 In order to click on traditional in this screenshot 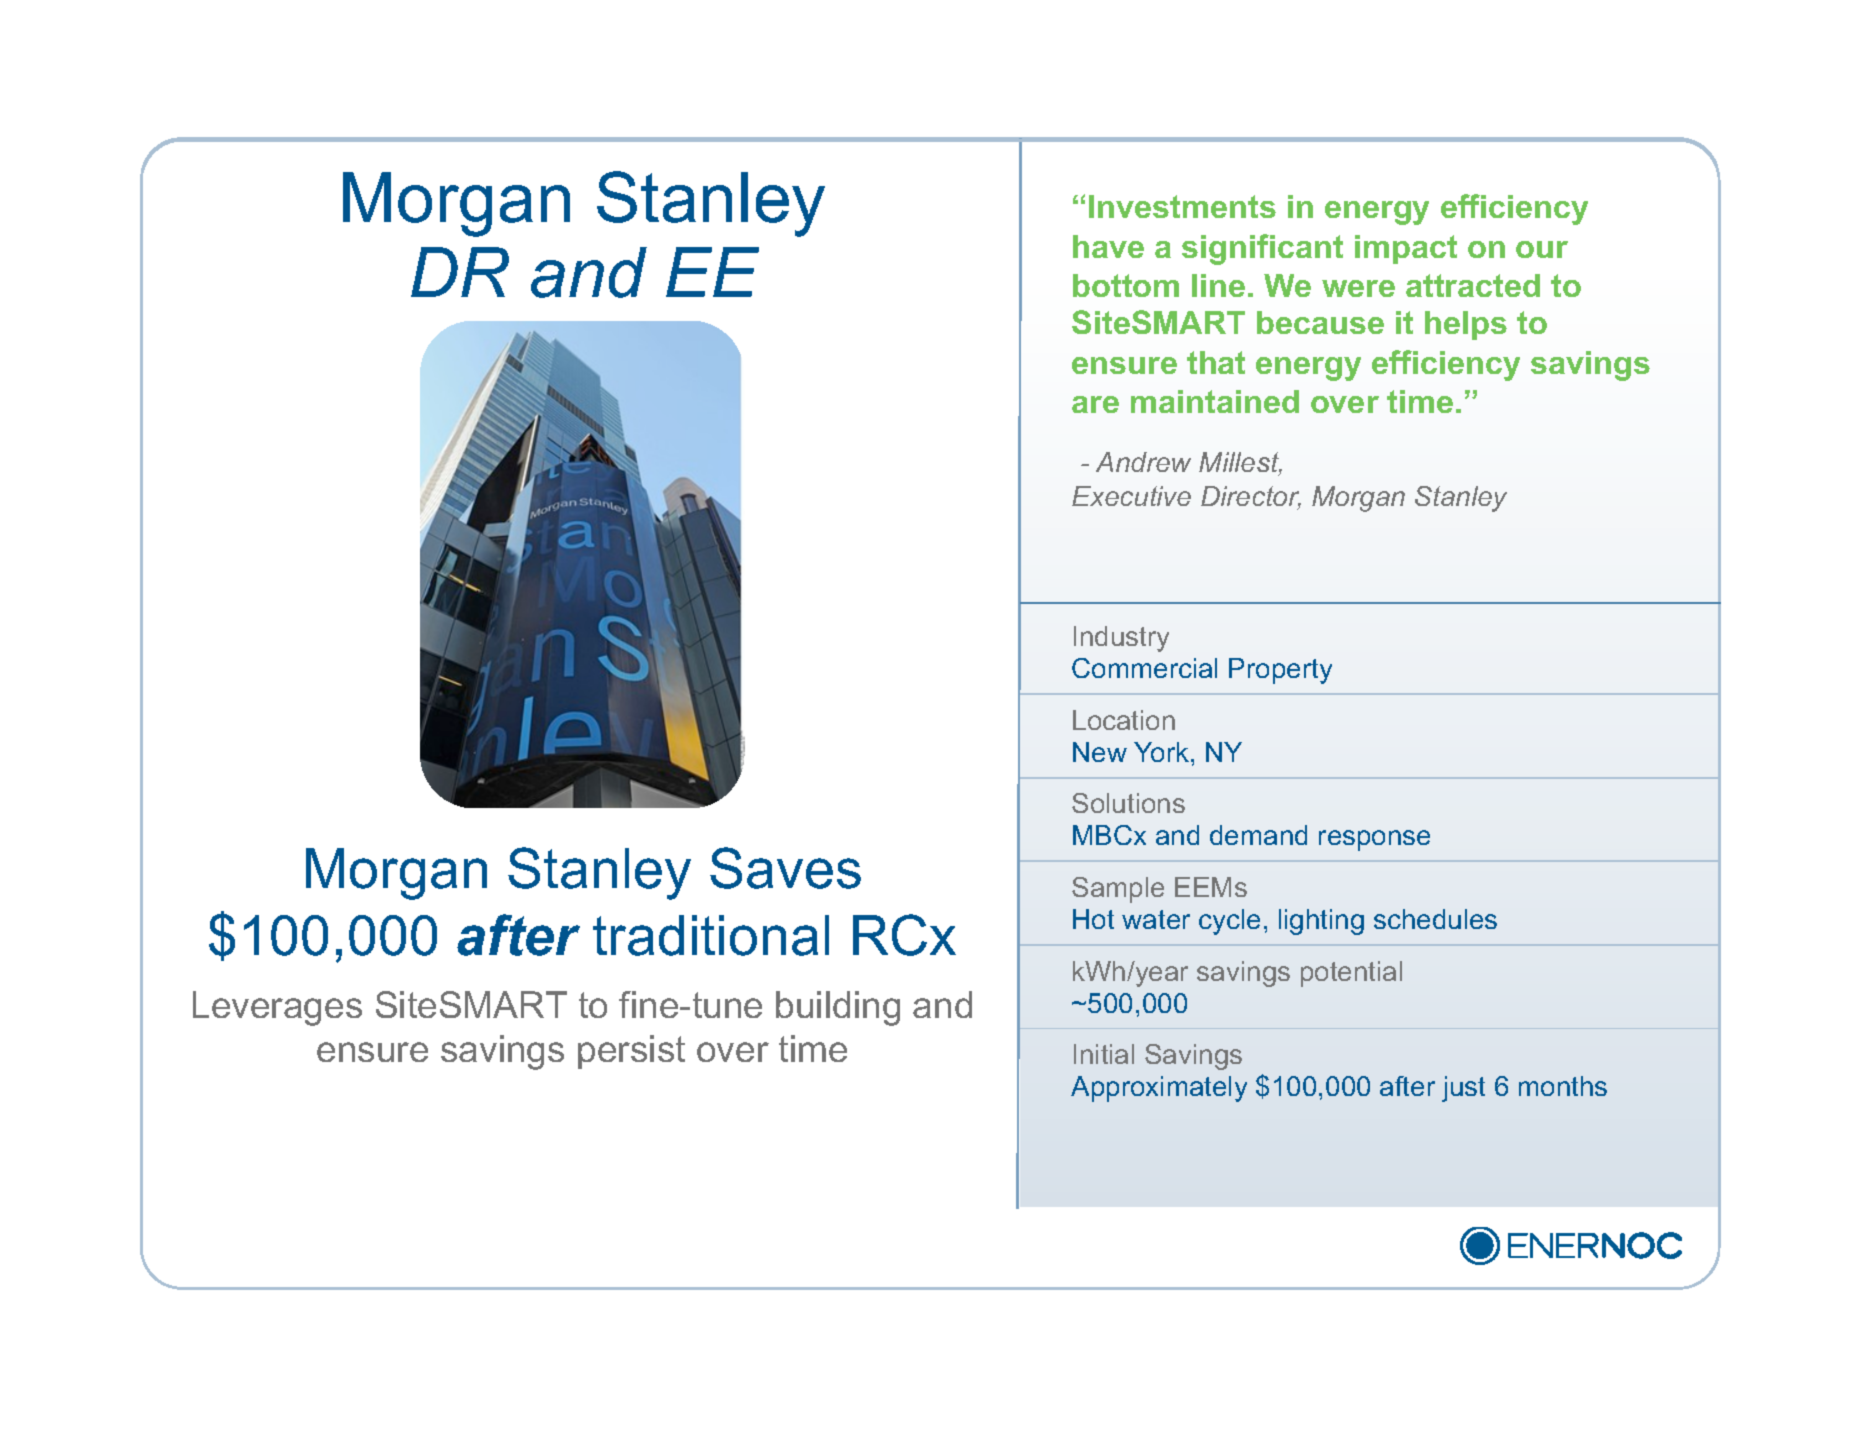, I will do `click(711, 935)`.
